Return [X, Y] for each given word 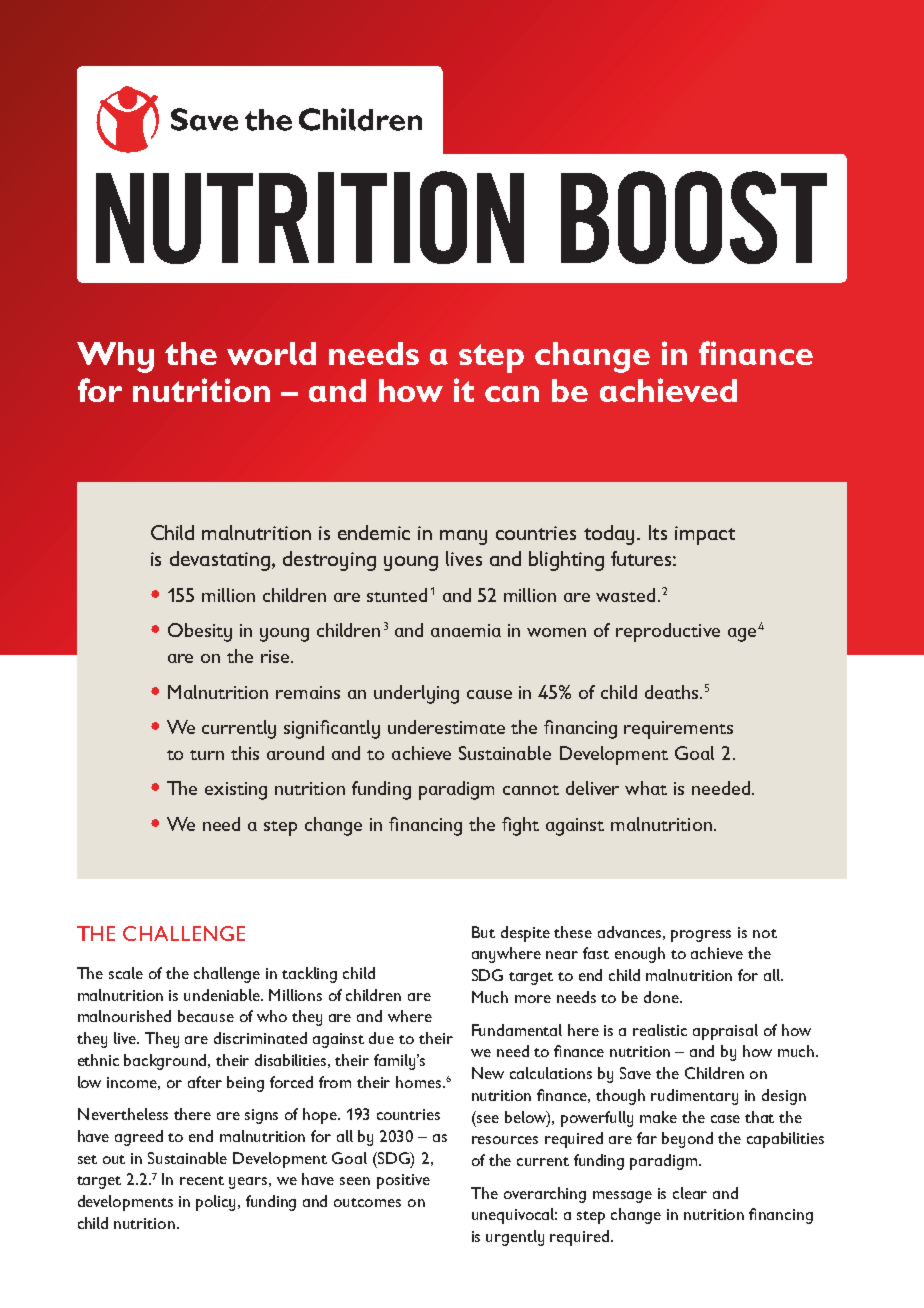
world [271, 353]
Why [115, 357]
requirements [678, 730]
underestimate [446, 727]
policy [217, 1203]
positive [403, 1181]
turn [207, 755]
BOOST [694, 217]
